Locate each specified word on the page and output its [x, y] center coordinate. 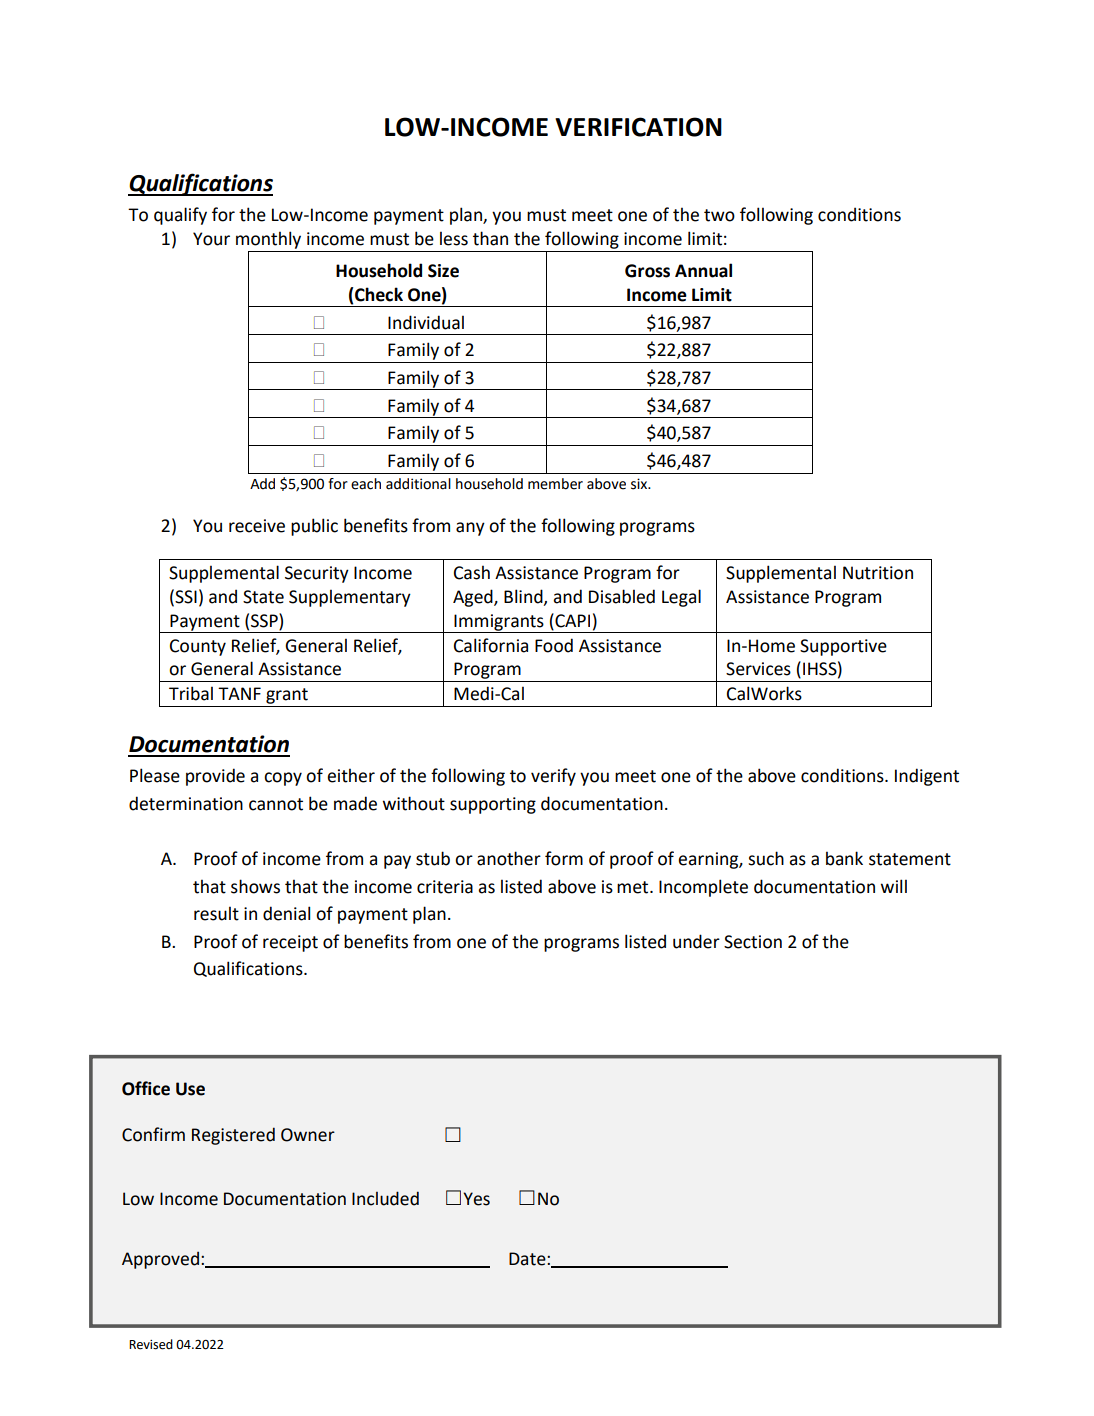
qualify [180, 216]
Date [528, 1259]
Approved [160, 1260]
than [490, 238]
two [719, 215]
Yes [476, 1199]
